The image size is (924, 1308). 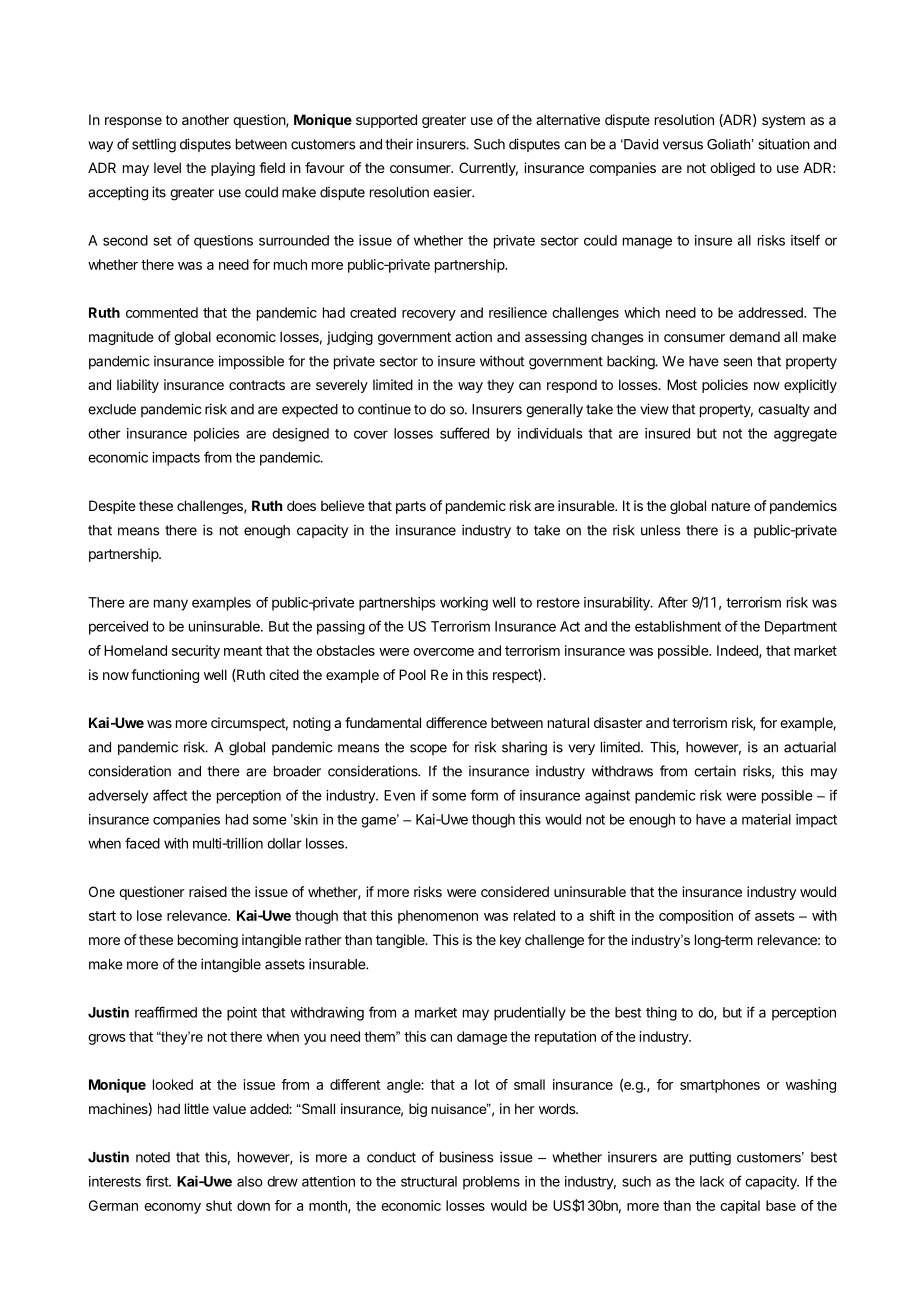 What do you see at coordinates (158, 1181) in the screenshot?
I see `first` at bounding box center [158, 1181].
